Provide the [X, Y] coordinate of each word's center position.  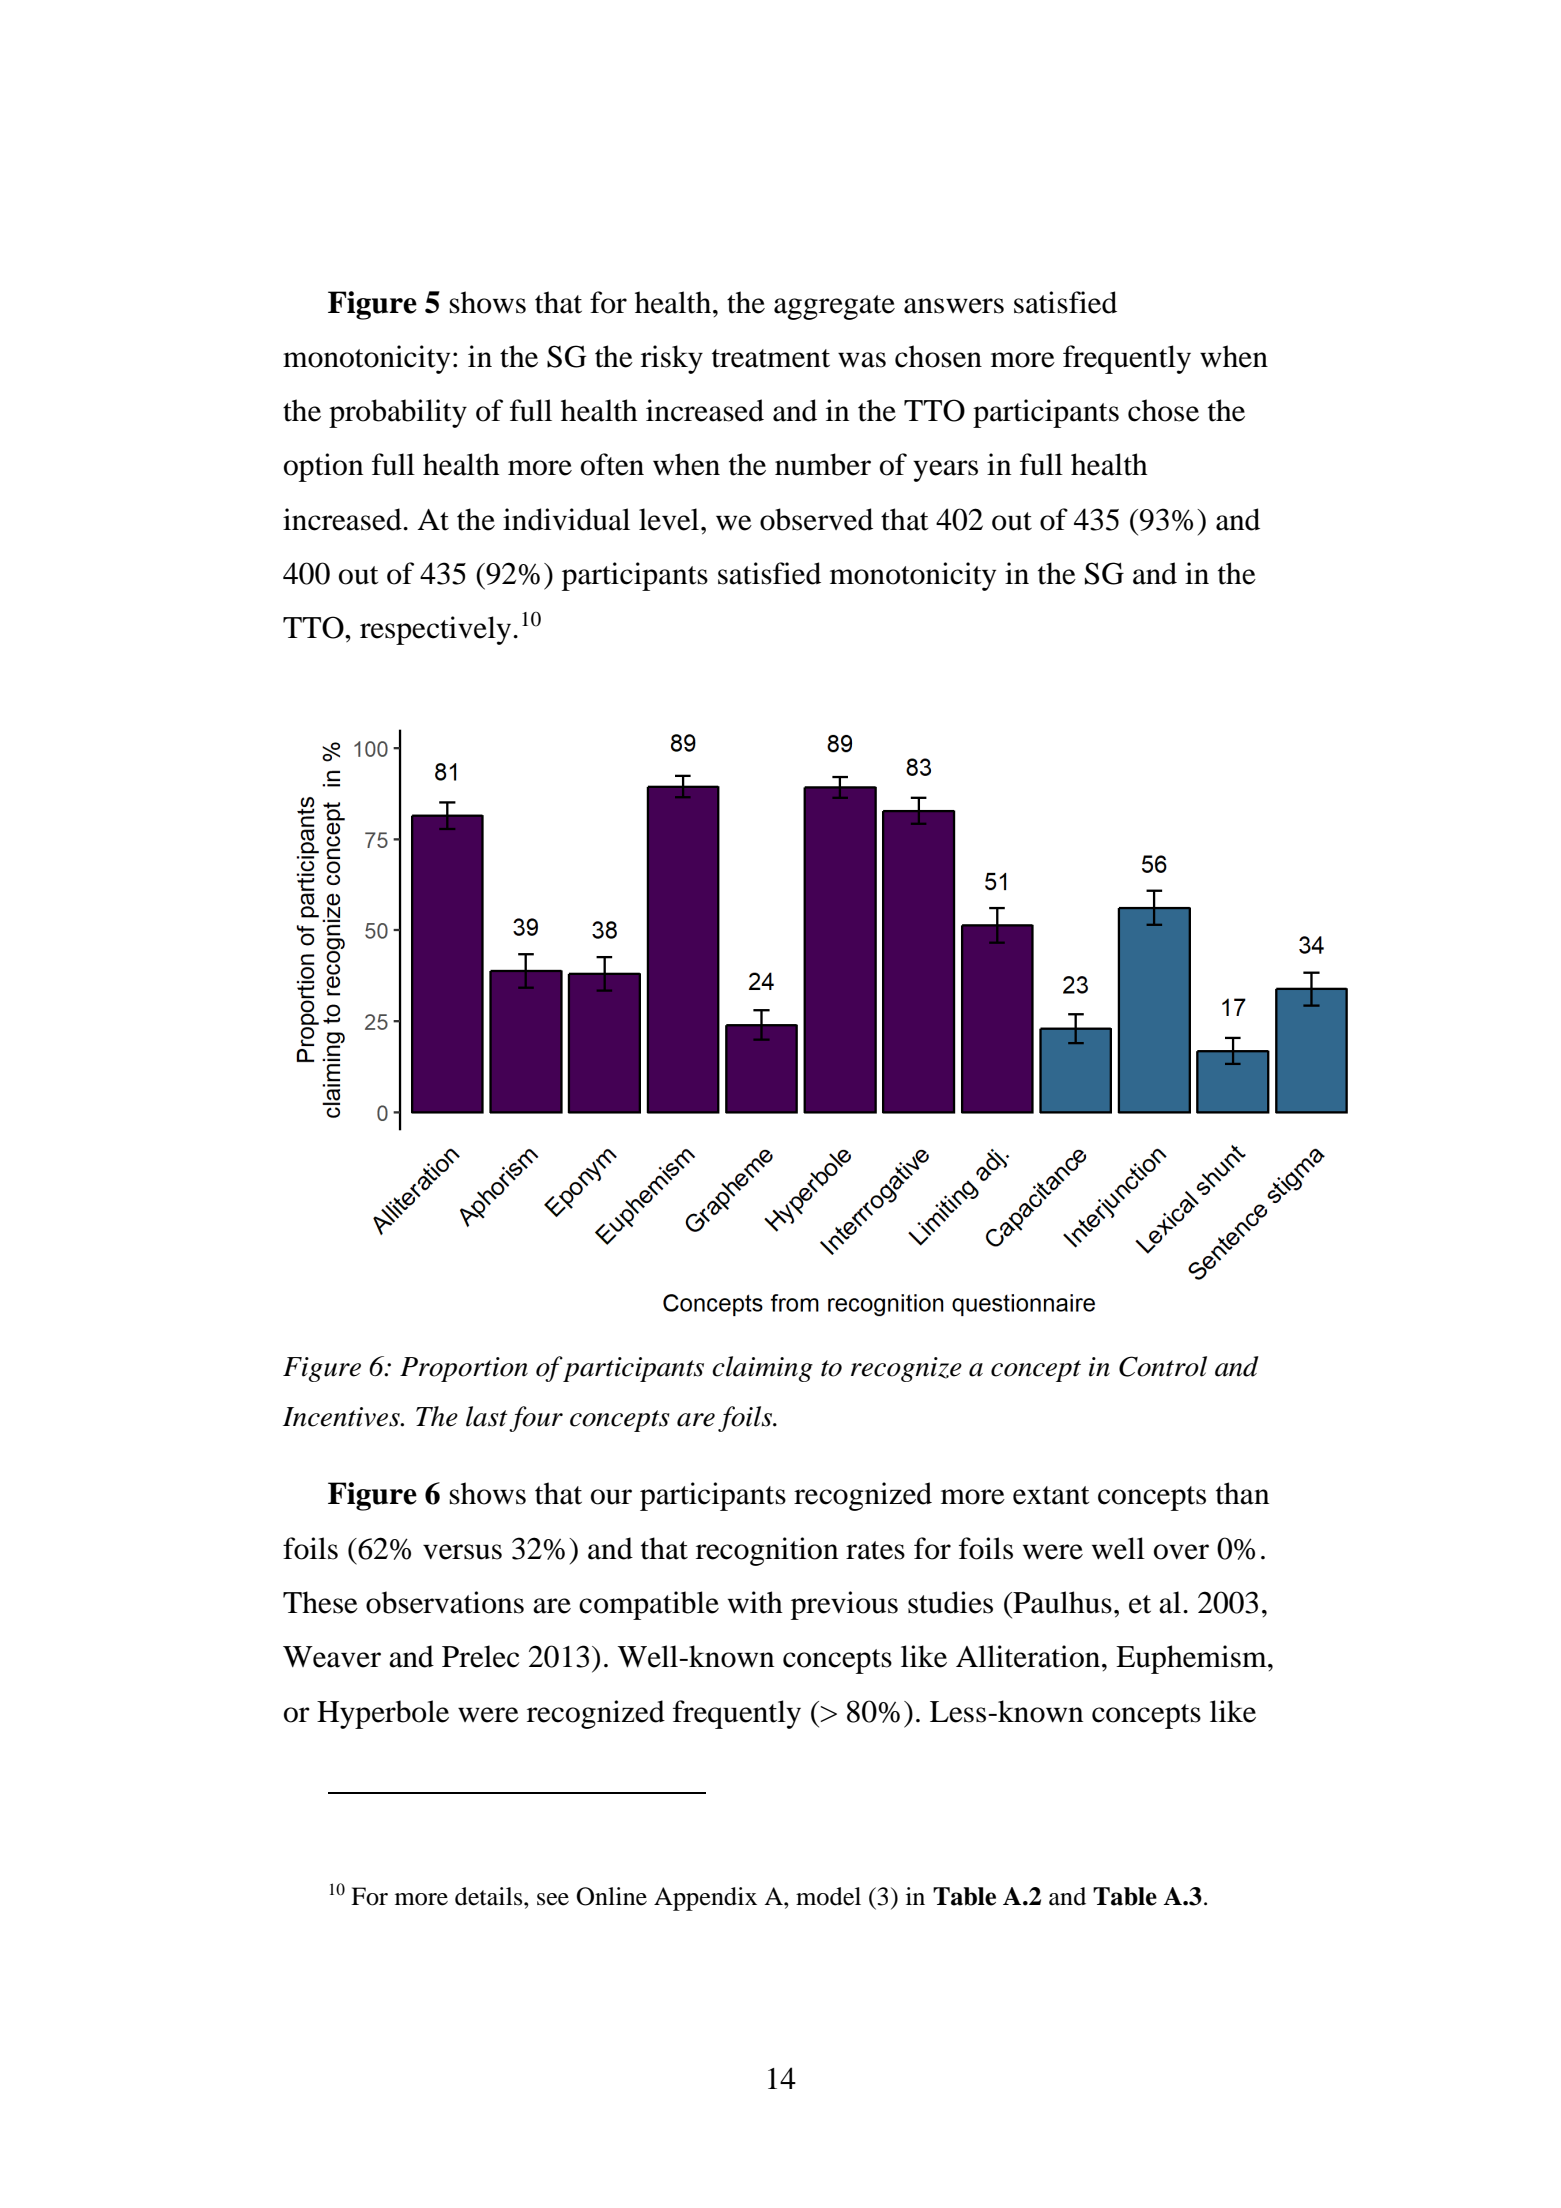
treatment [771, 358]
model [828, 1896]
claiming [762, 1369]
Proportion [464, 1369]
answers [954, 306]
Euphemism [1192, 1659]
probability [398, 413]
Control [1163, 1366]
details [490, 1896]
